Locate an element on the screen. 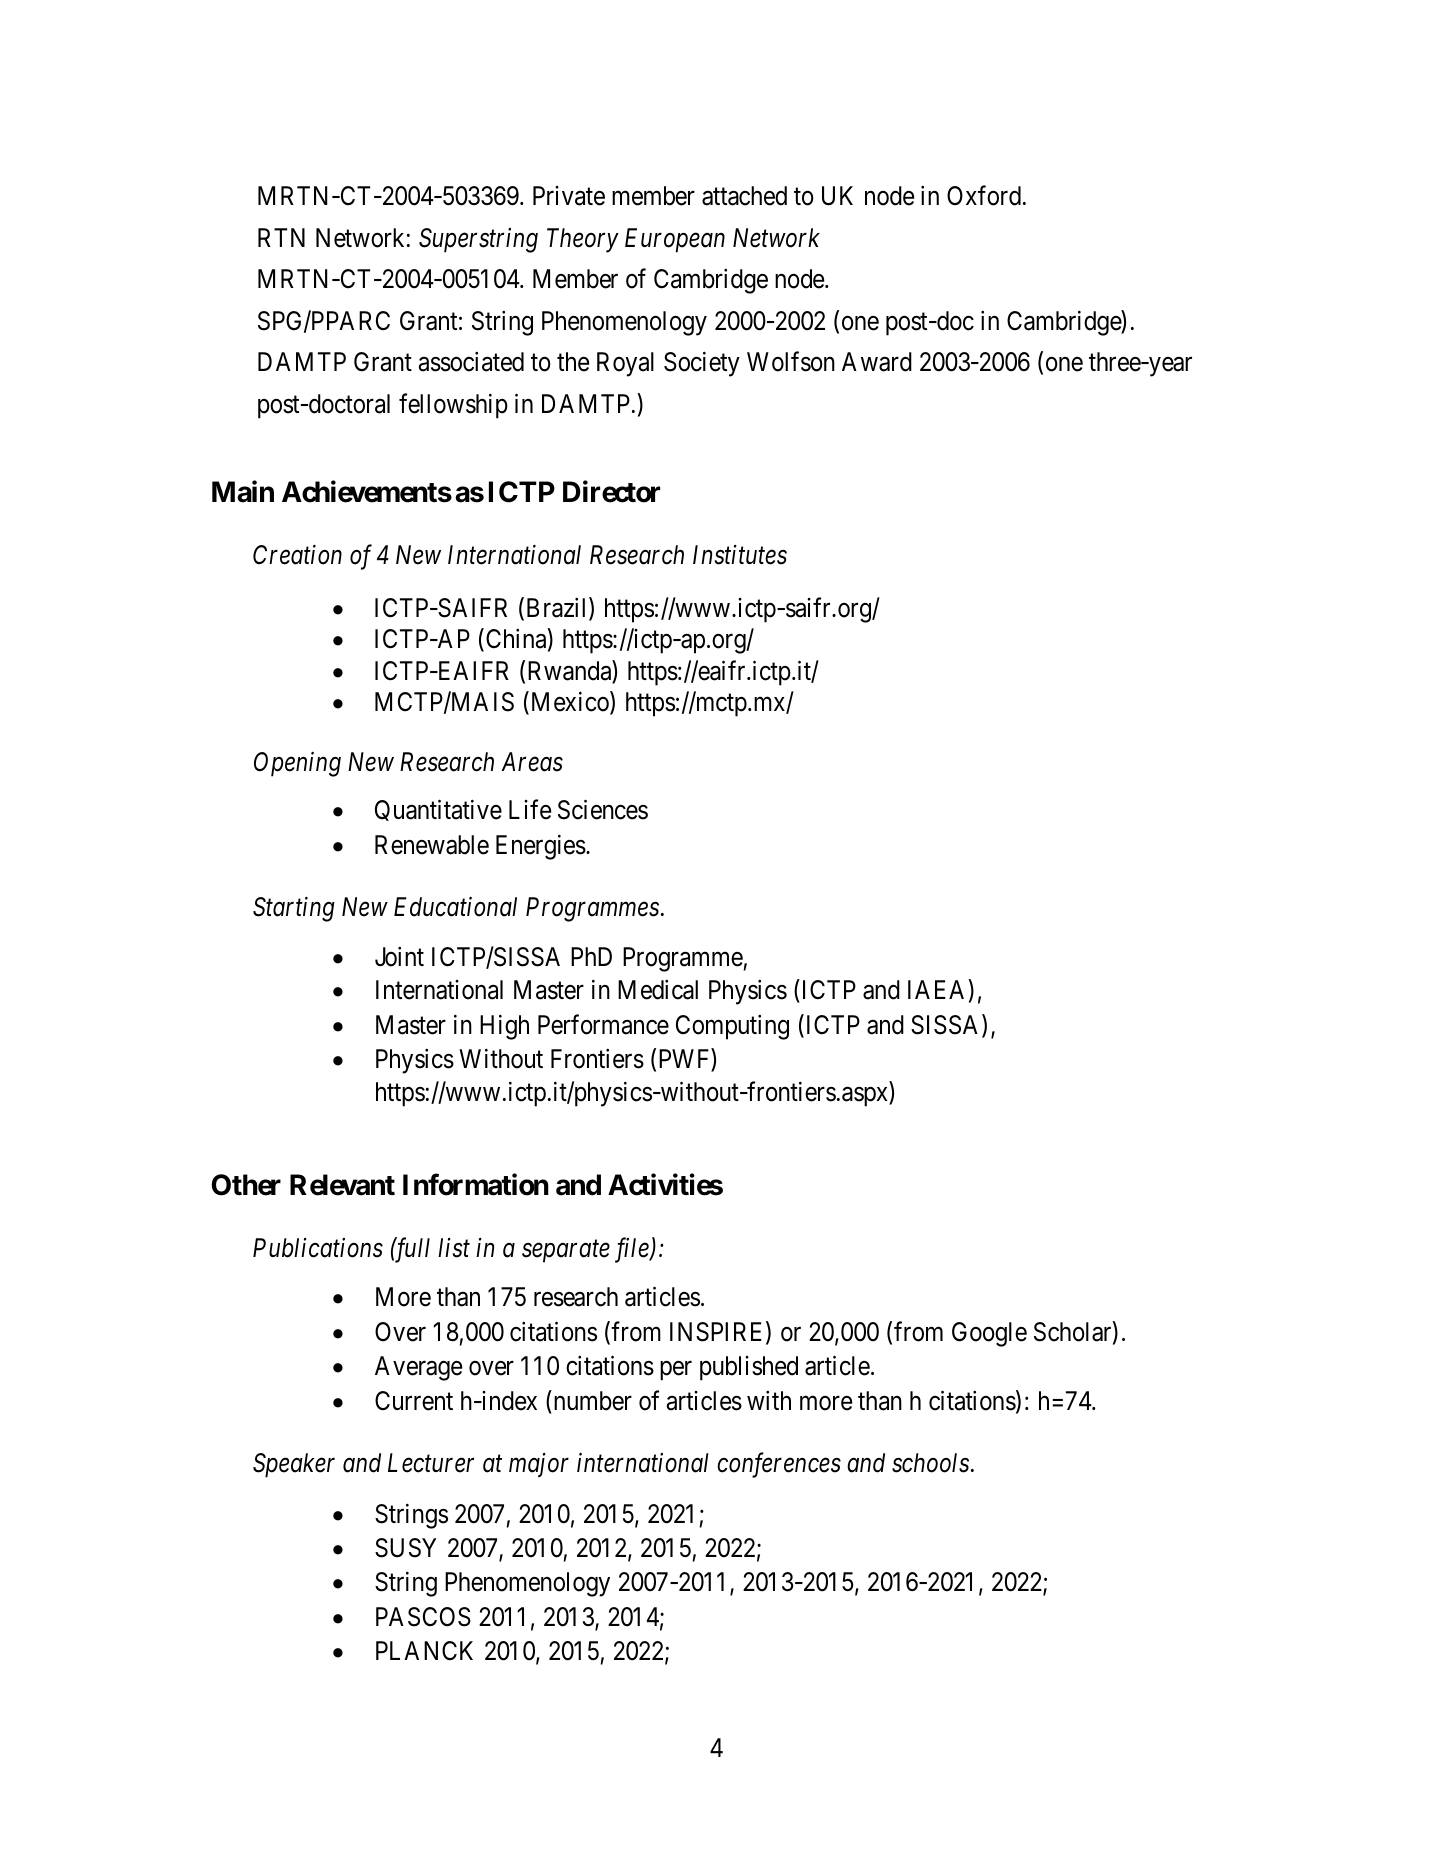  major is located at coordinates (539, 1465).
